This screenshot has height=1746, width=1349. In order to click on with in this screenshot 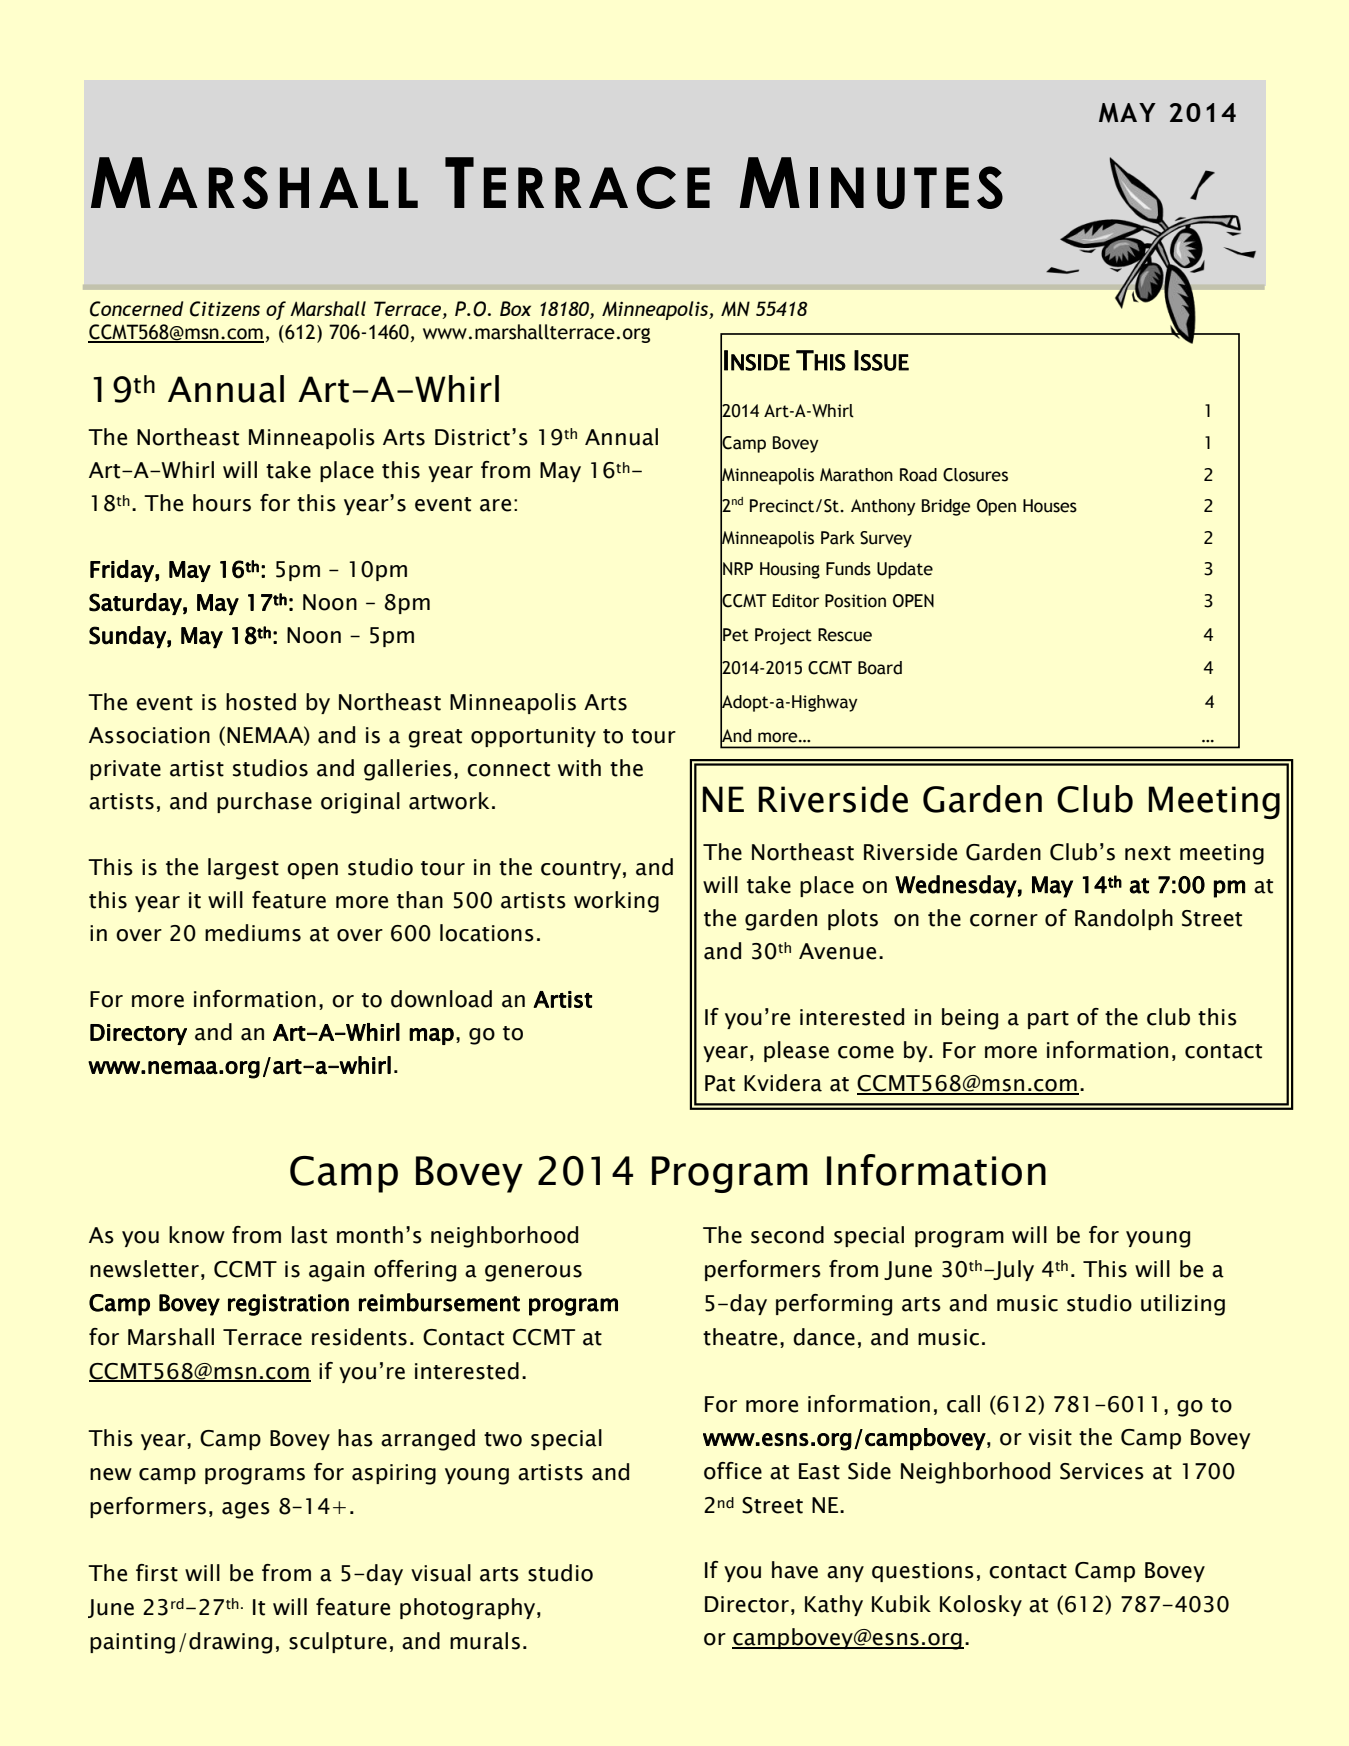, I will do `click(579, 768)`.
